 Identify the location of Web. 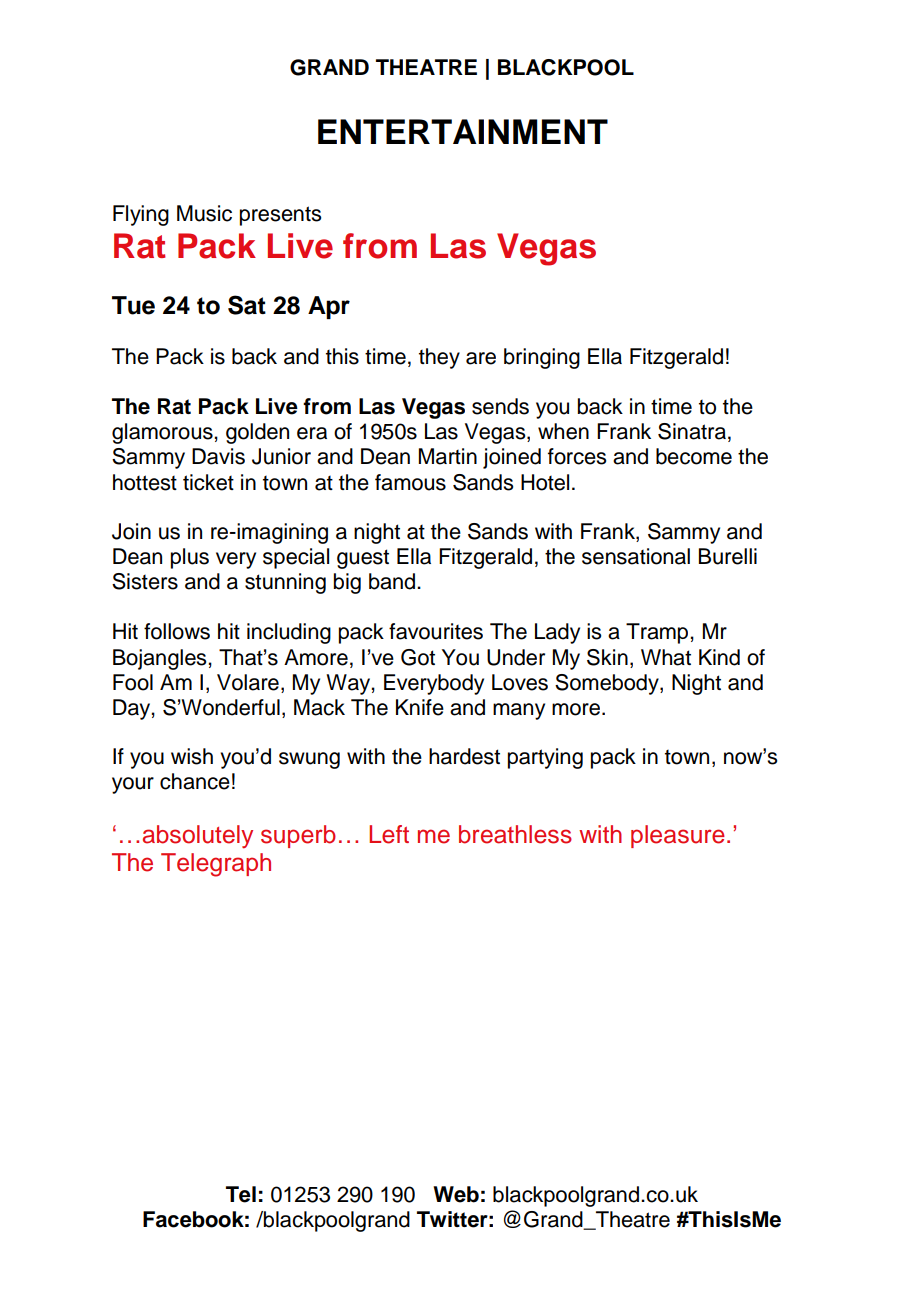
(456, 1194).
